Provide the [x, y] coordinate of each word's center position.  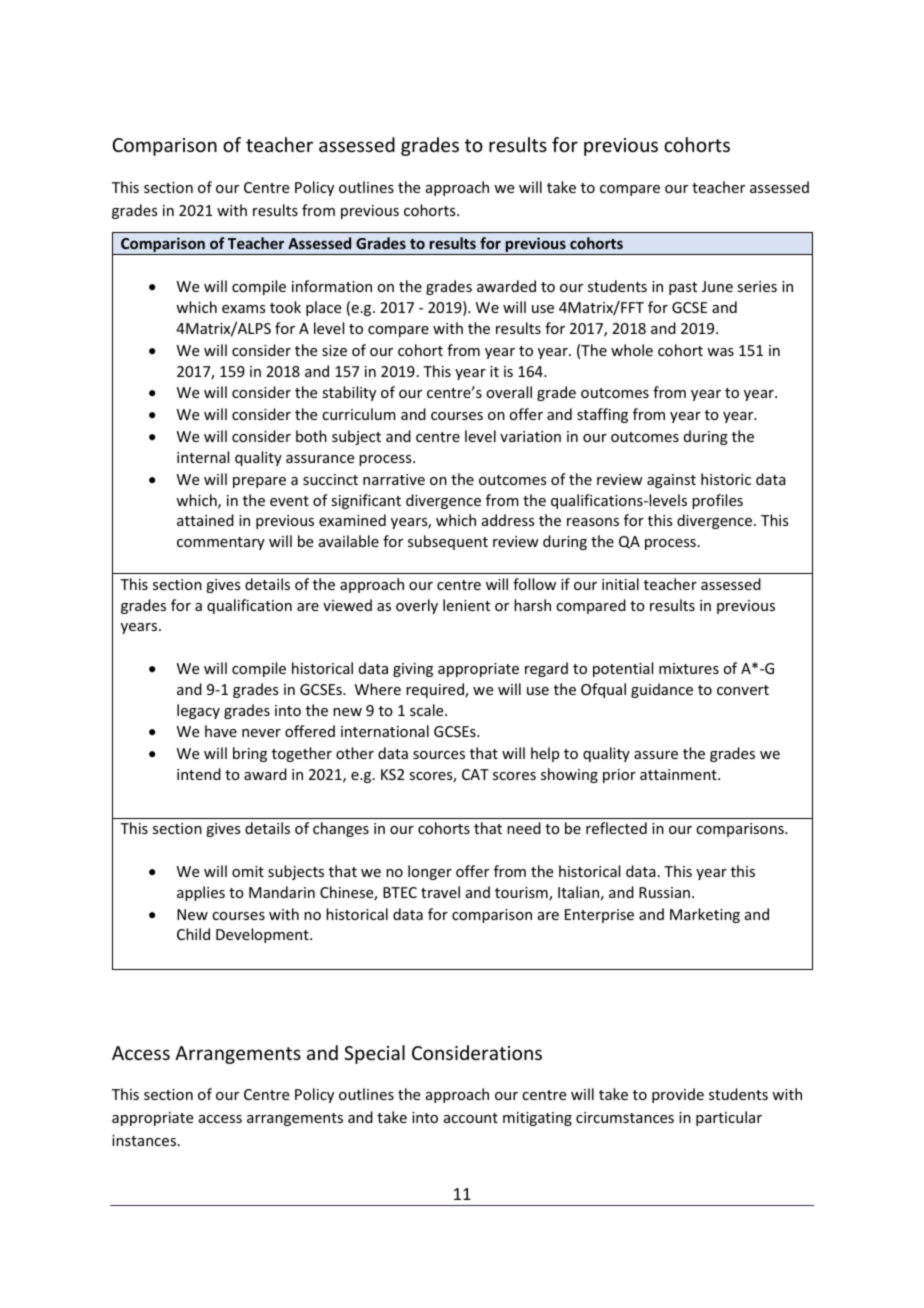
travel [440, 892]
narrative [394, 479]
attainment [679, 774]
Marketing [705, 915]
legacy [198, 711]
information [332, 286]
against [671, 481]
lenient [466, 605]
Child [193, 934]
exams [243, 309]
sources [439, 755]
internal [203, 457]
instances [145, 1140]
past [683, 288]
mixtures [689, 668]
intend [199, 774]
